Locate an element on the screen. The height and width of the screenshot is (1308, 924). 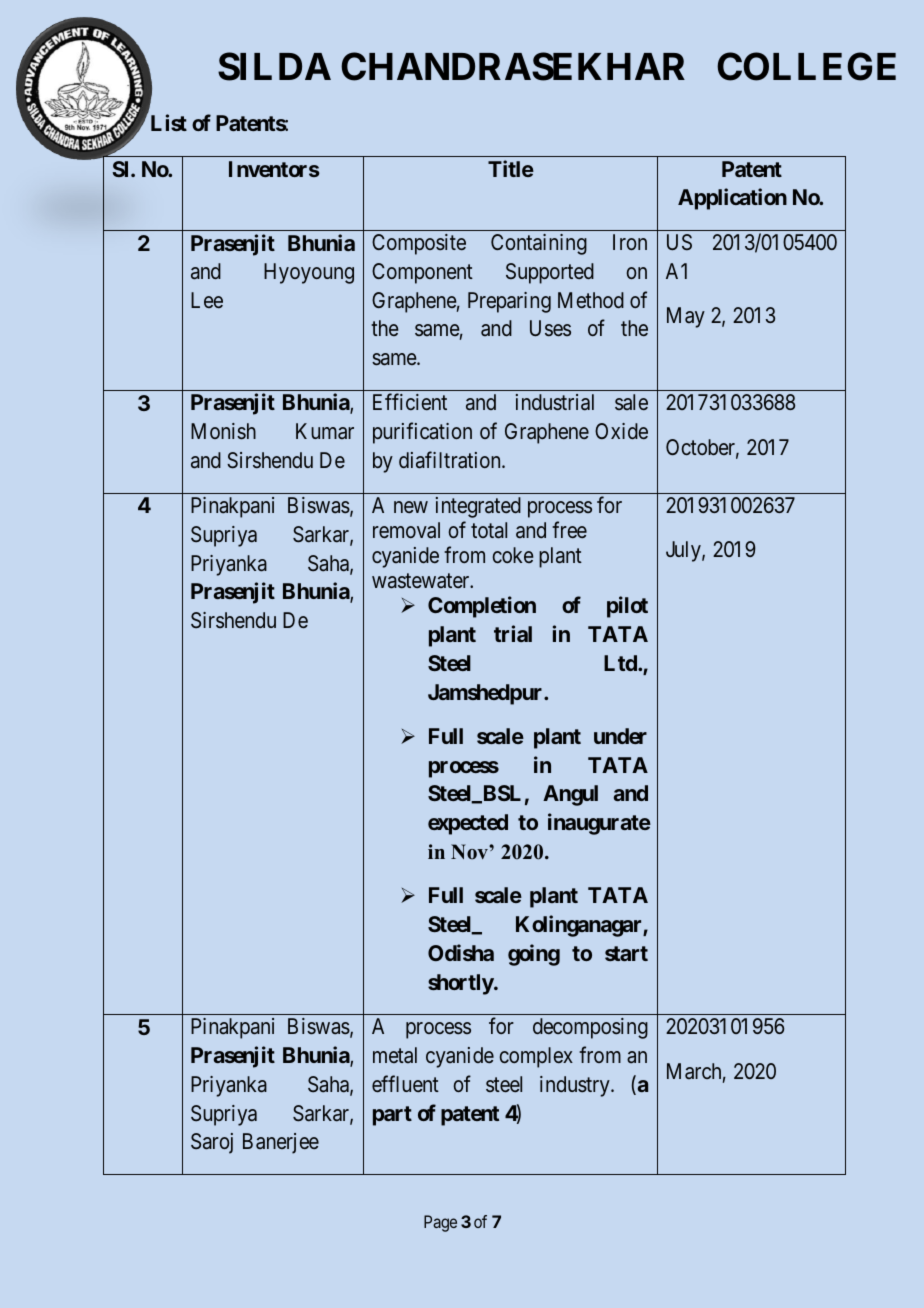
Nov is located at coordinates (470, 852).
